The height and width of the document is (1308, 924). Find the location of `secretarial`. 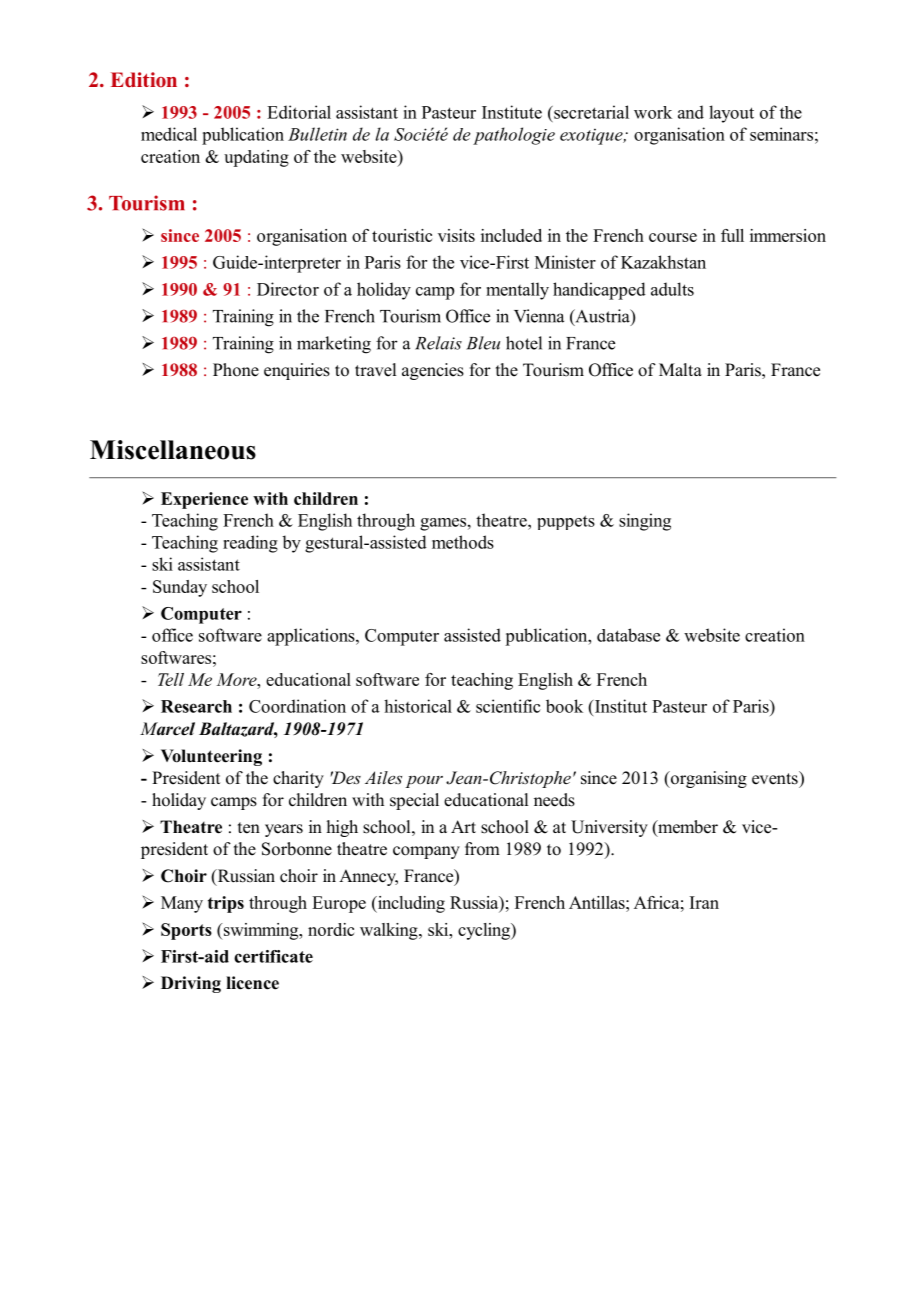

secretarial is located at coordinates (590, 112).
